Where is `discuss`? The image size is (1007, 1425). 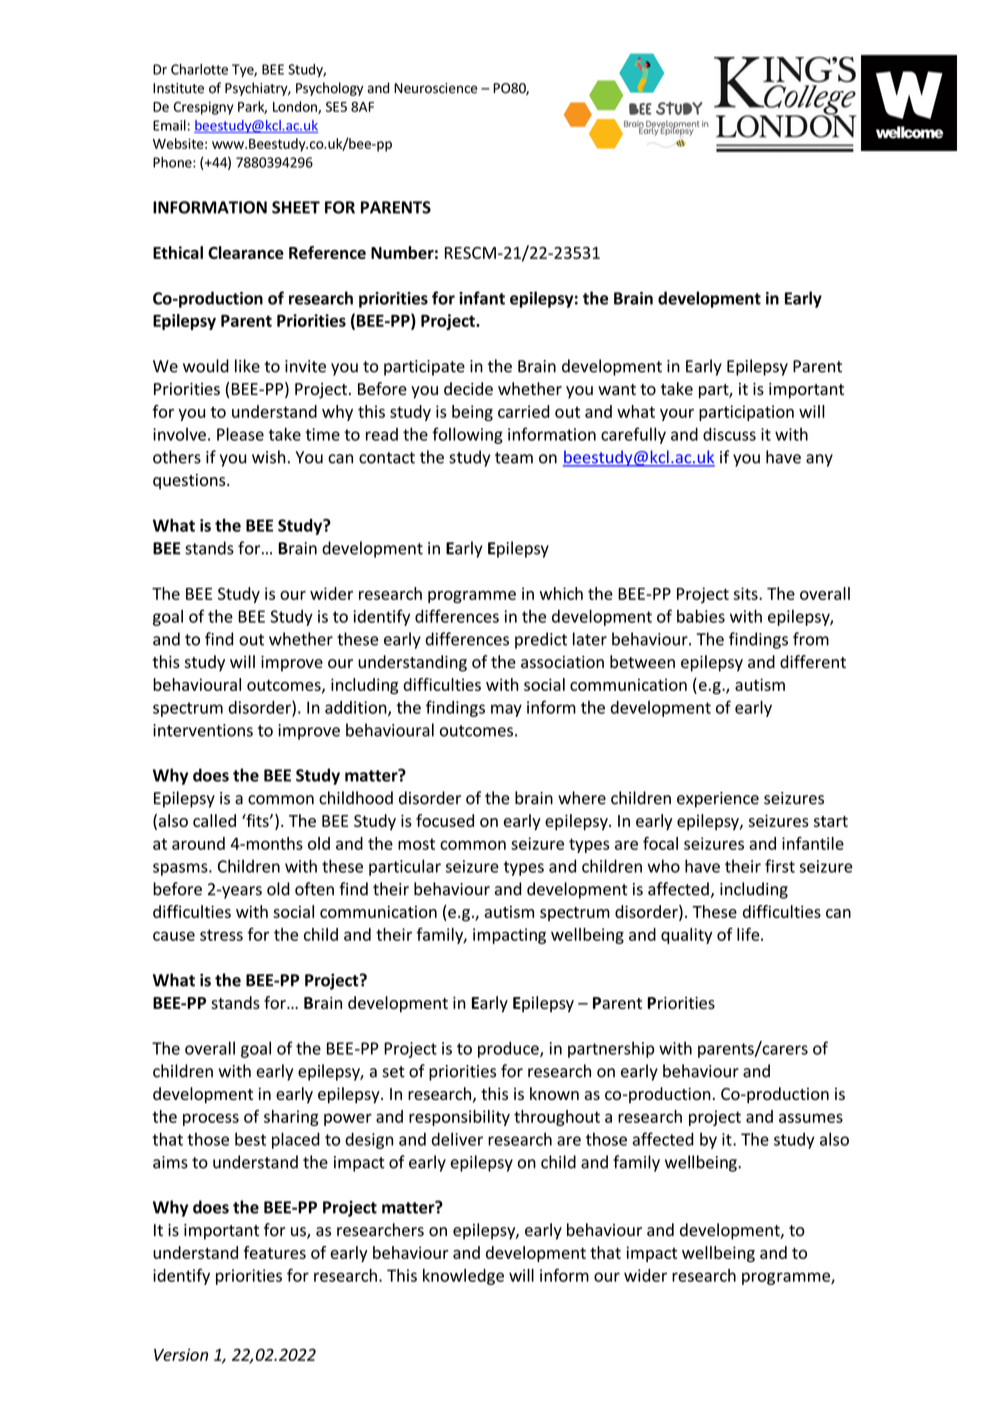
discuss is located at coordinates (729, 434).
